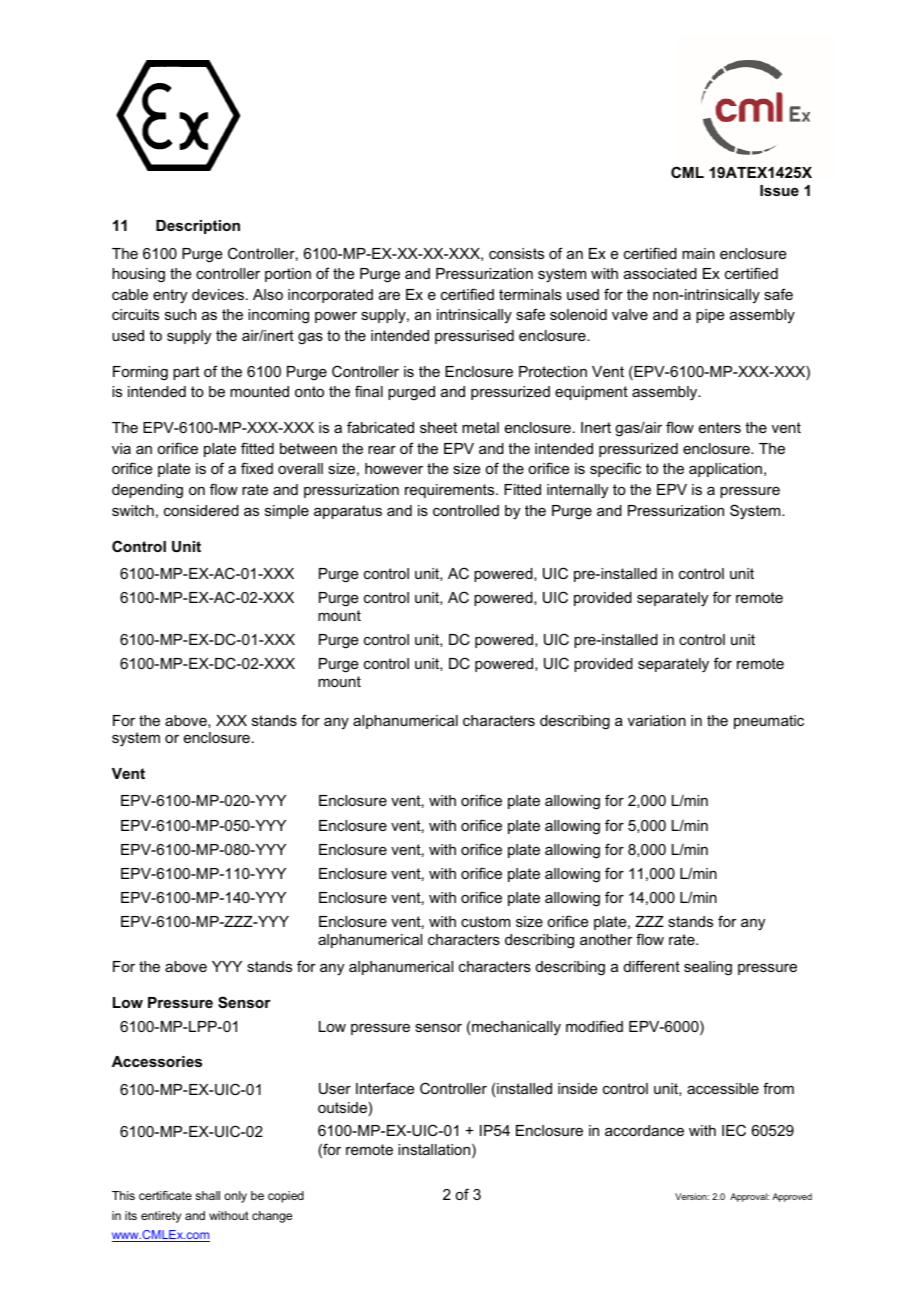  Describe the element at coordinates (708, 968) in the screenshot. I see `sealing` at that location.
